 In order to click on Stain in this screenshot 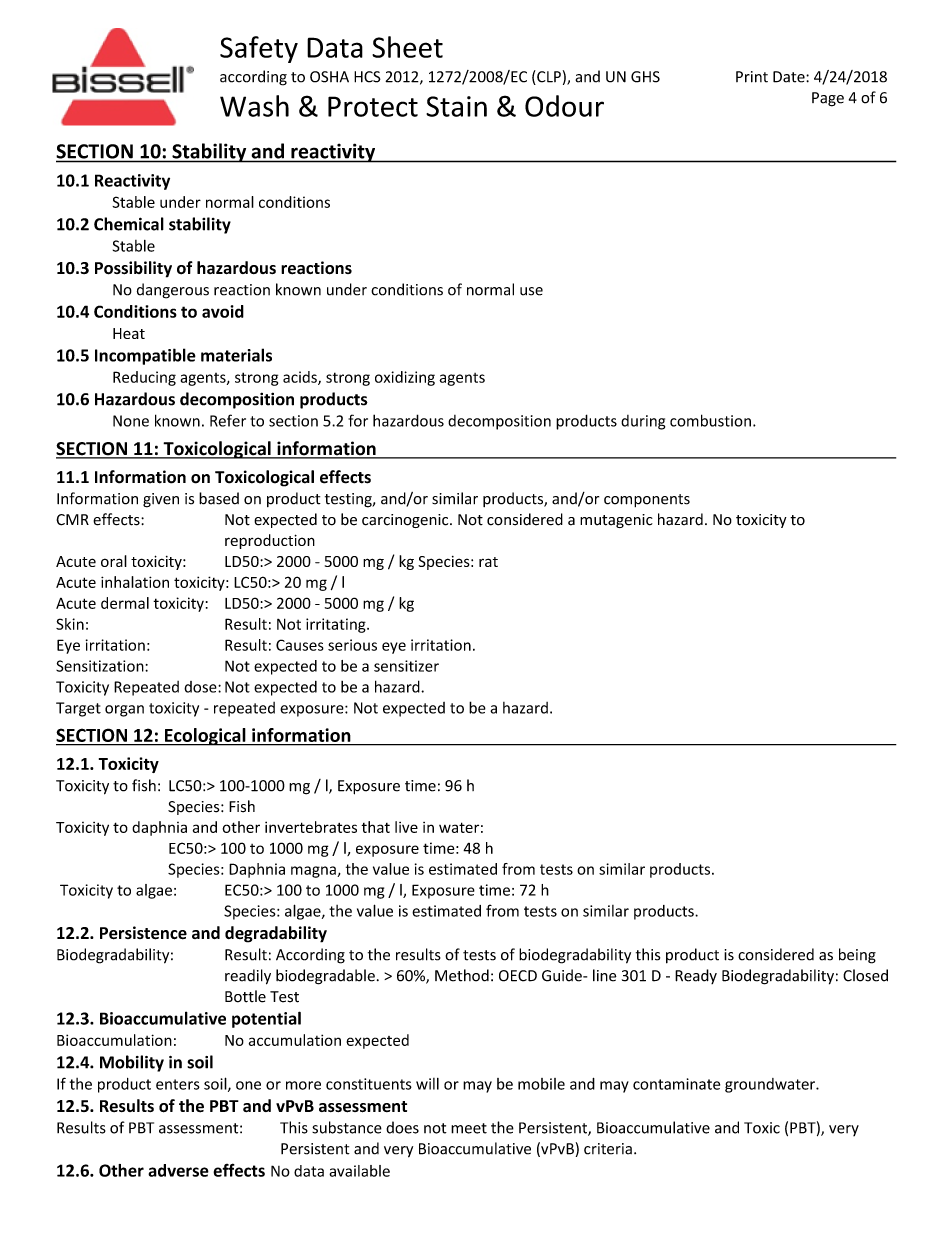, I will do `click(456, 106)`.
